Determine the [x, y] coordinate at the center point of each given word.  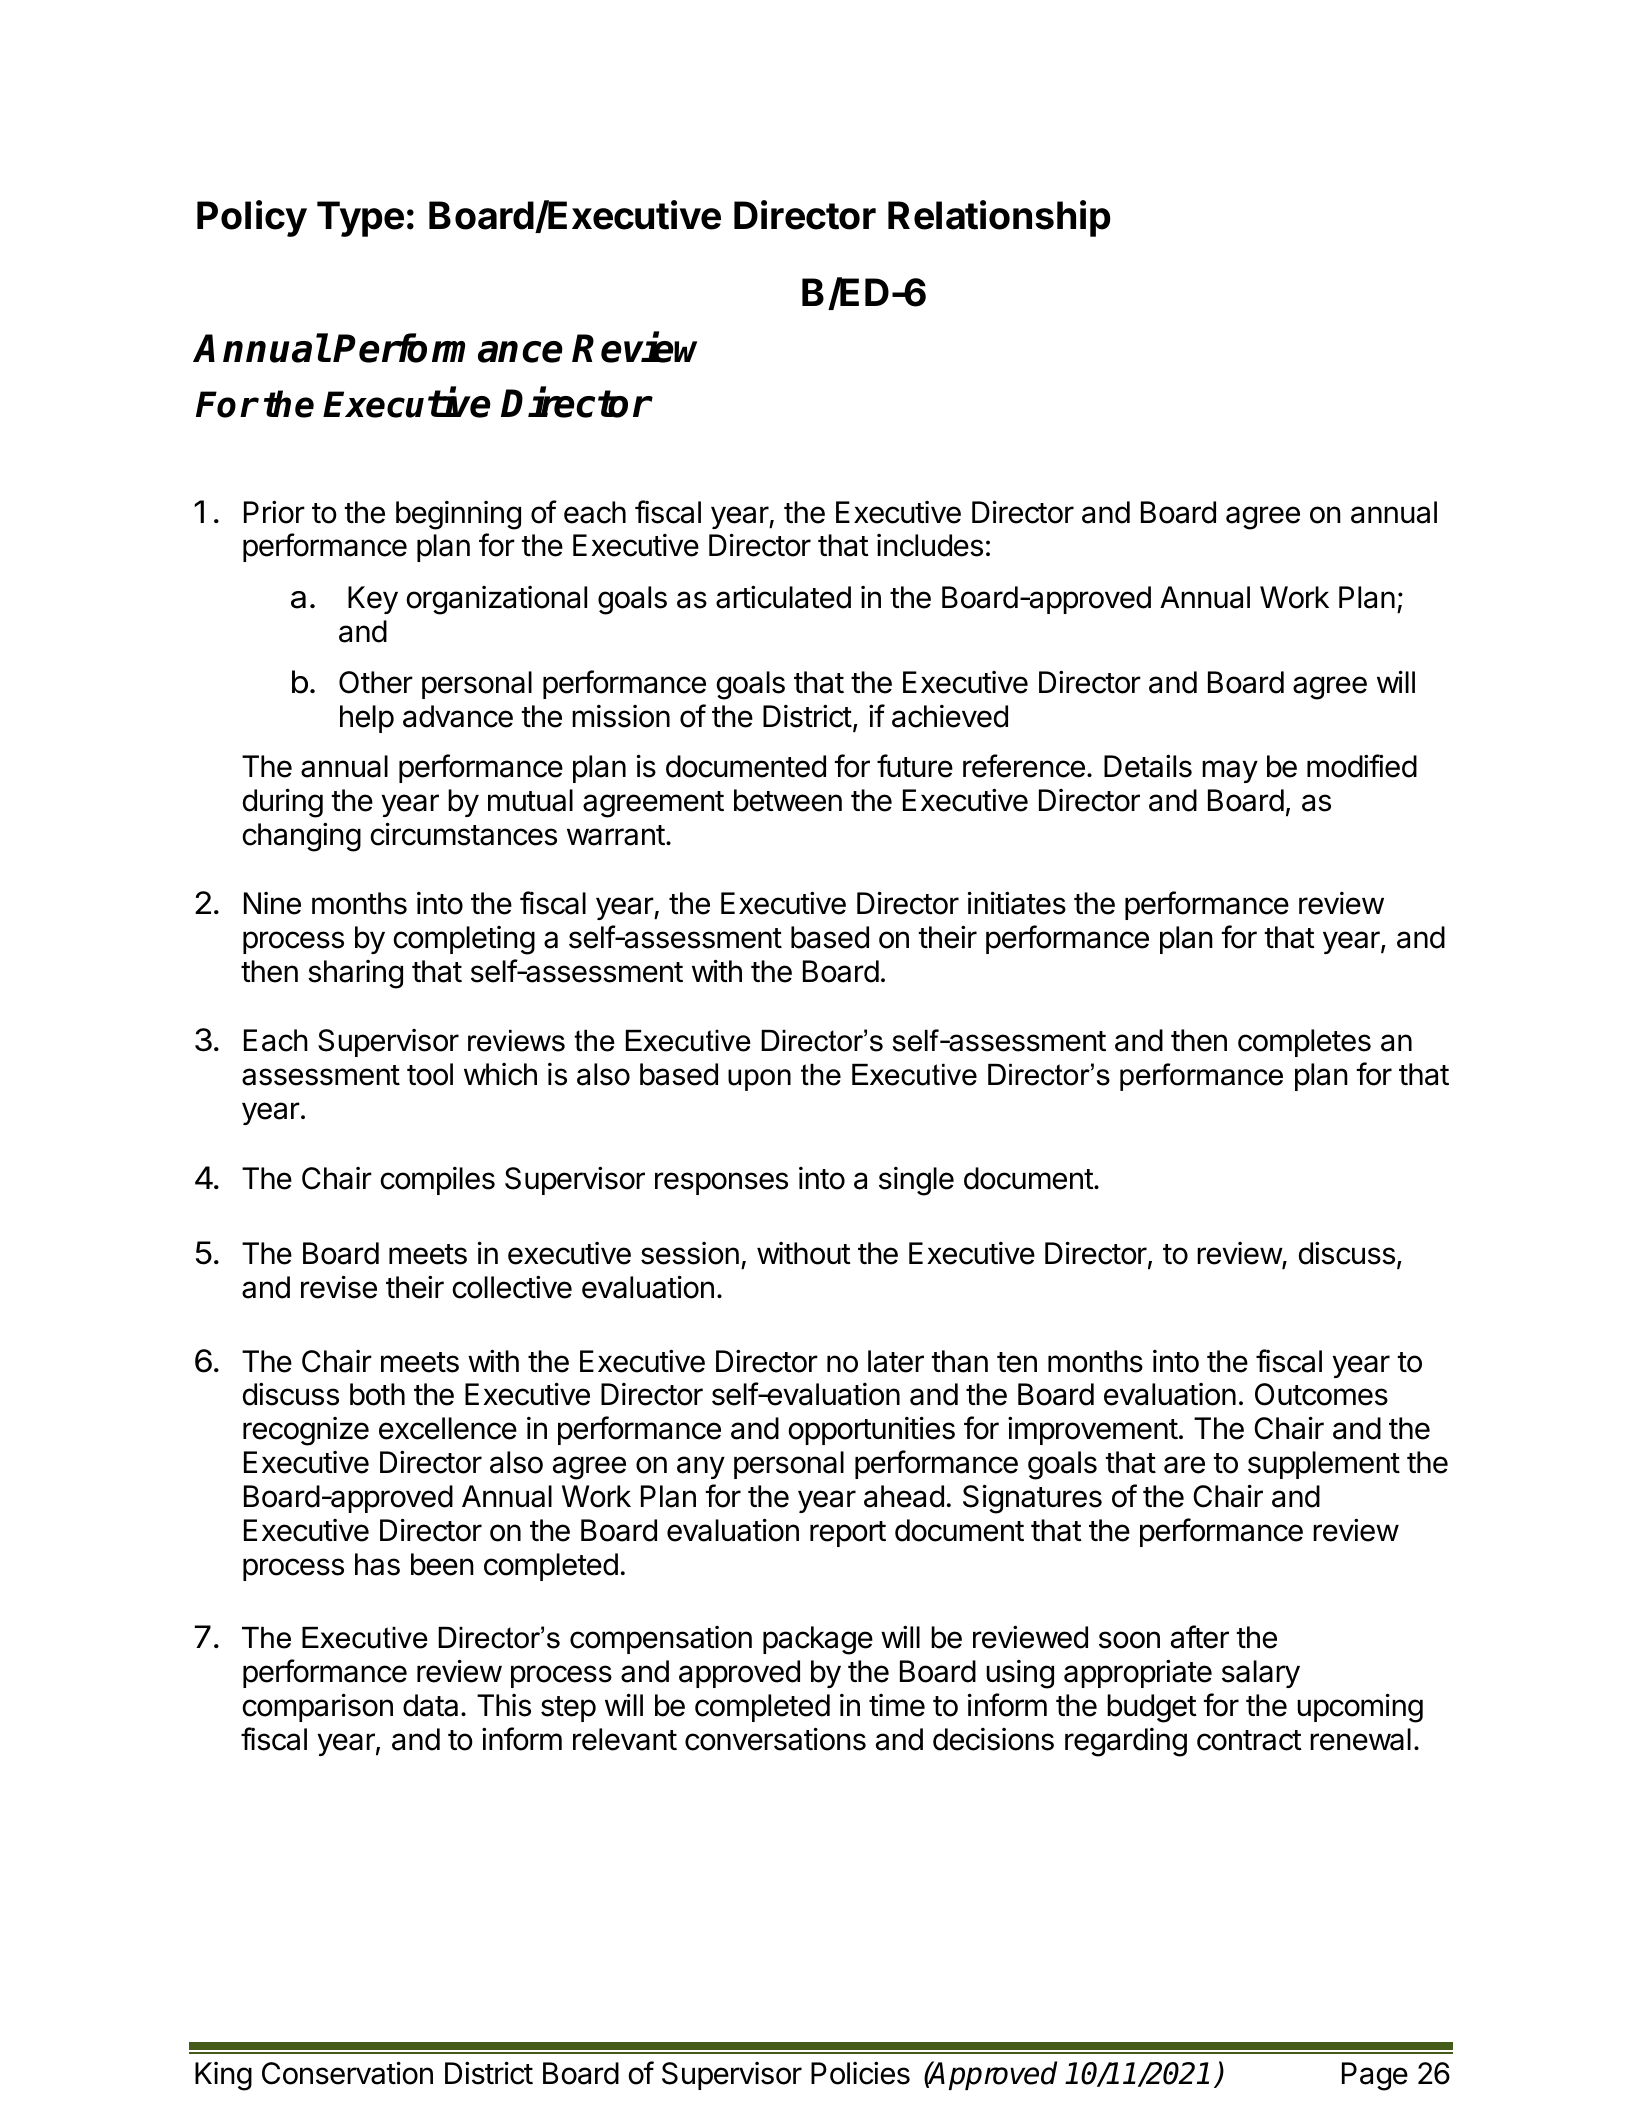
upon [759, 1080]
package [818, 1640]
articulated [783, 597]
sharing [355, 974]
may [1230, 771]
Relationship [999, 218]
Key [373, 600]
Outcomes [1321, 1394]
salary [1261, 1674]
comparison [317, 1707]
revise [339, 1287]
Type [360, 219]
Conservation [347, 2073]
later [896, 1361]
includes [930, 545]
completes [1304, 1043]
